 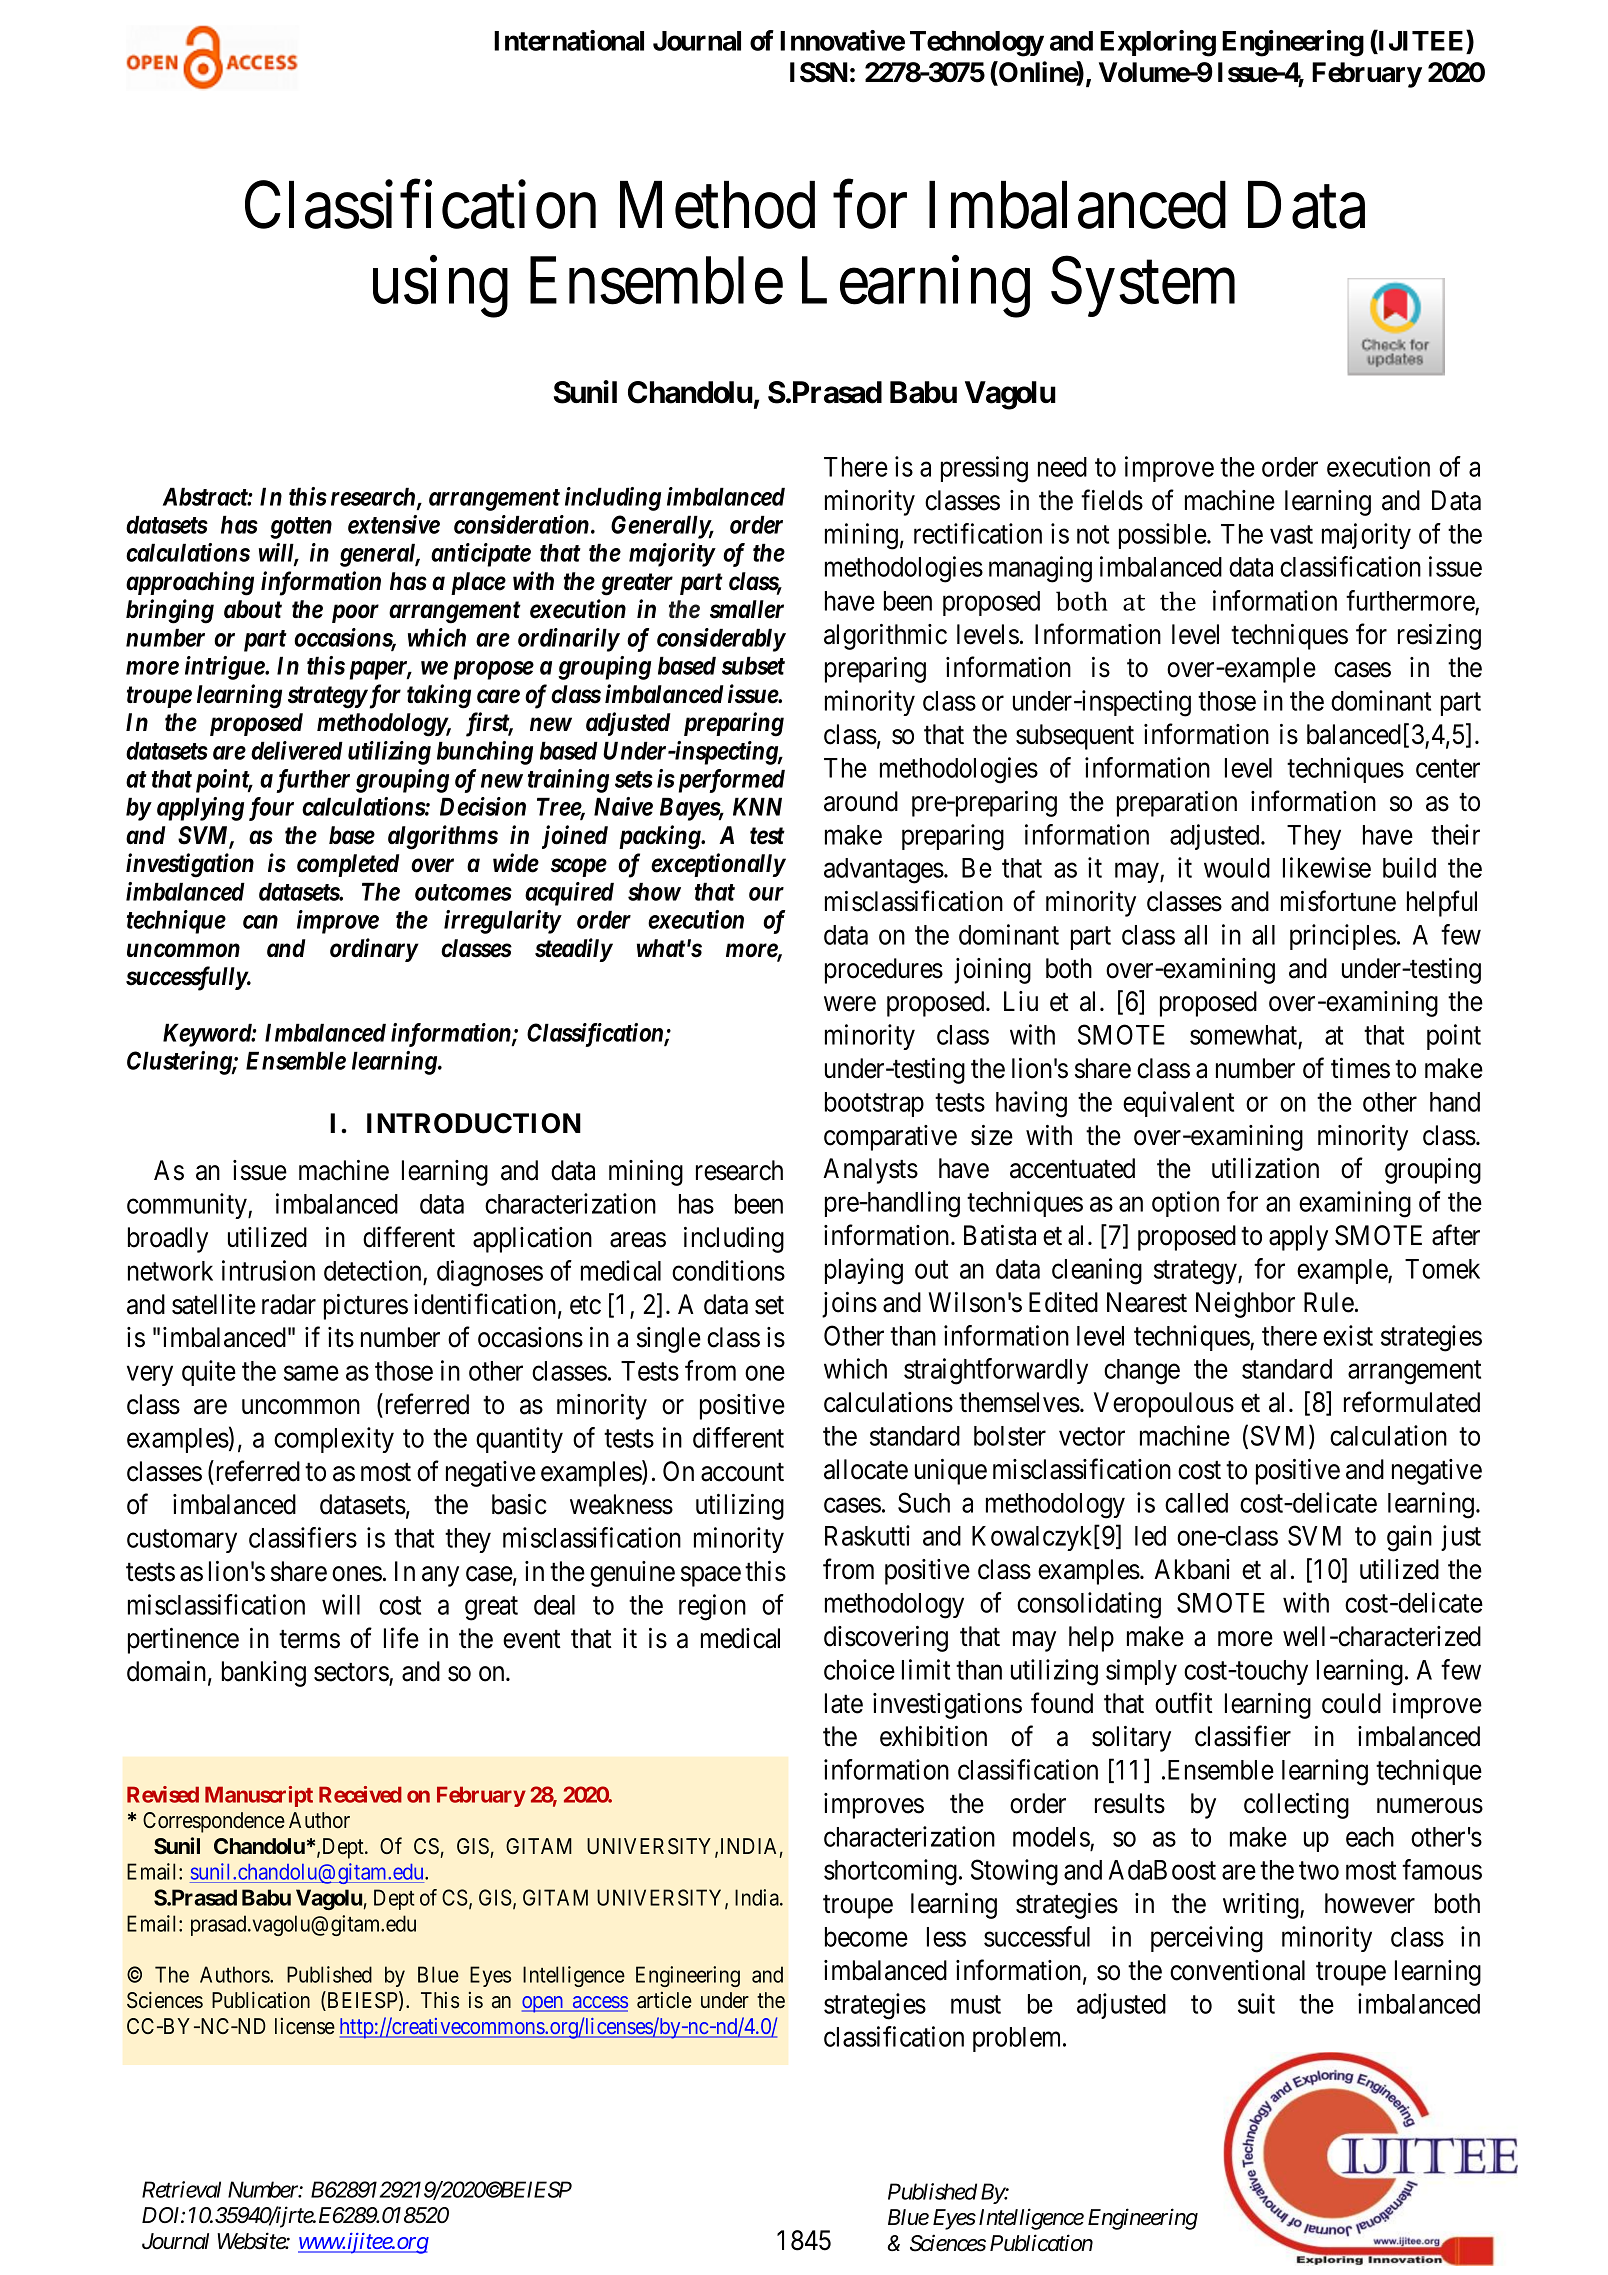 What do you see at coordinates (181, 2189) in the page?
I see `Retrieval` at bounding box center [181, 2189].
